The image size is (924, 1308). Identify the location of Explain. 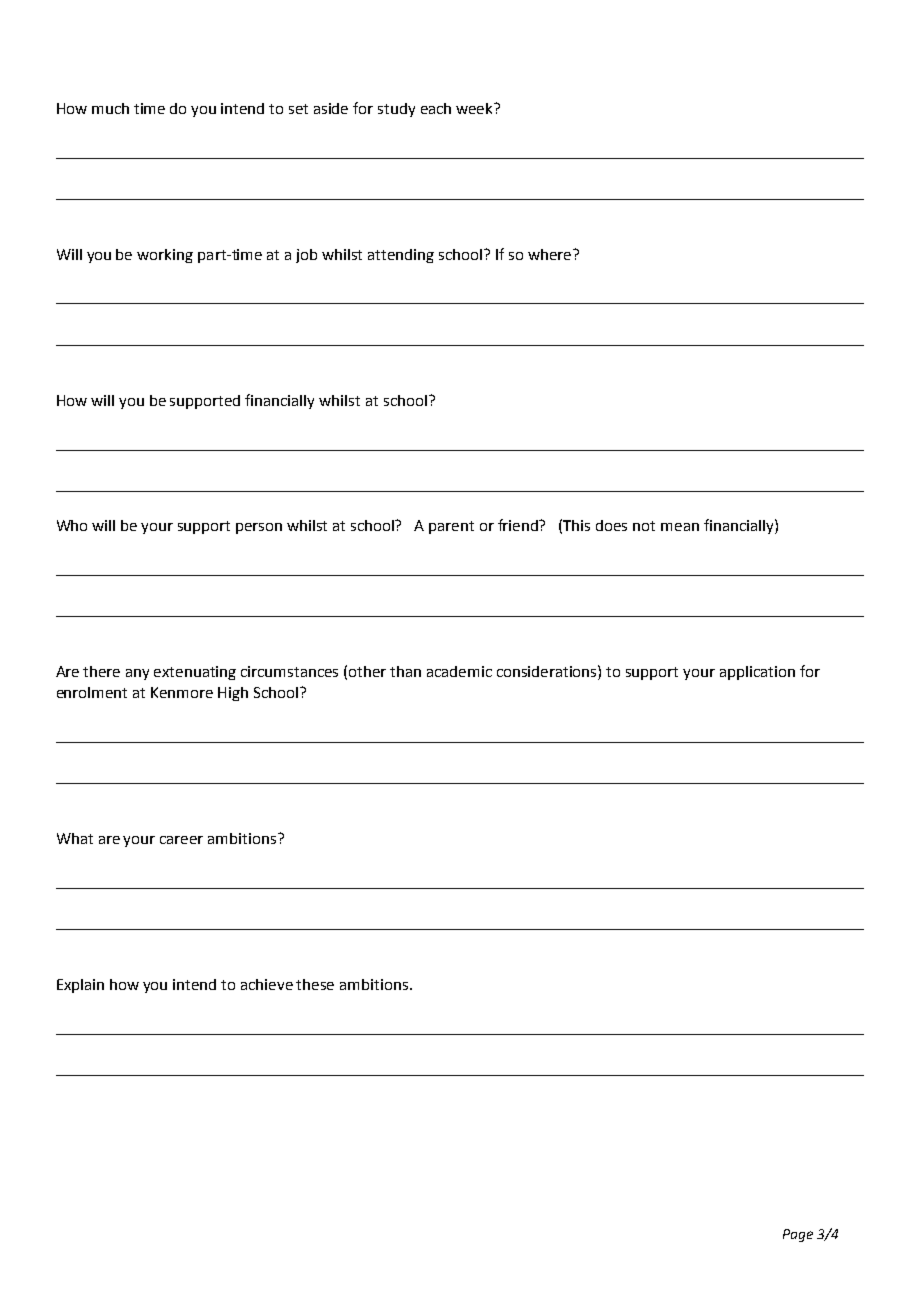
(80, 986).
